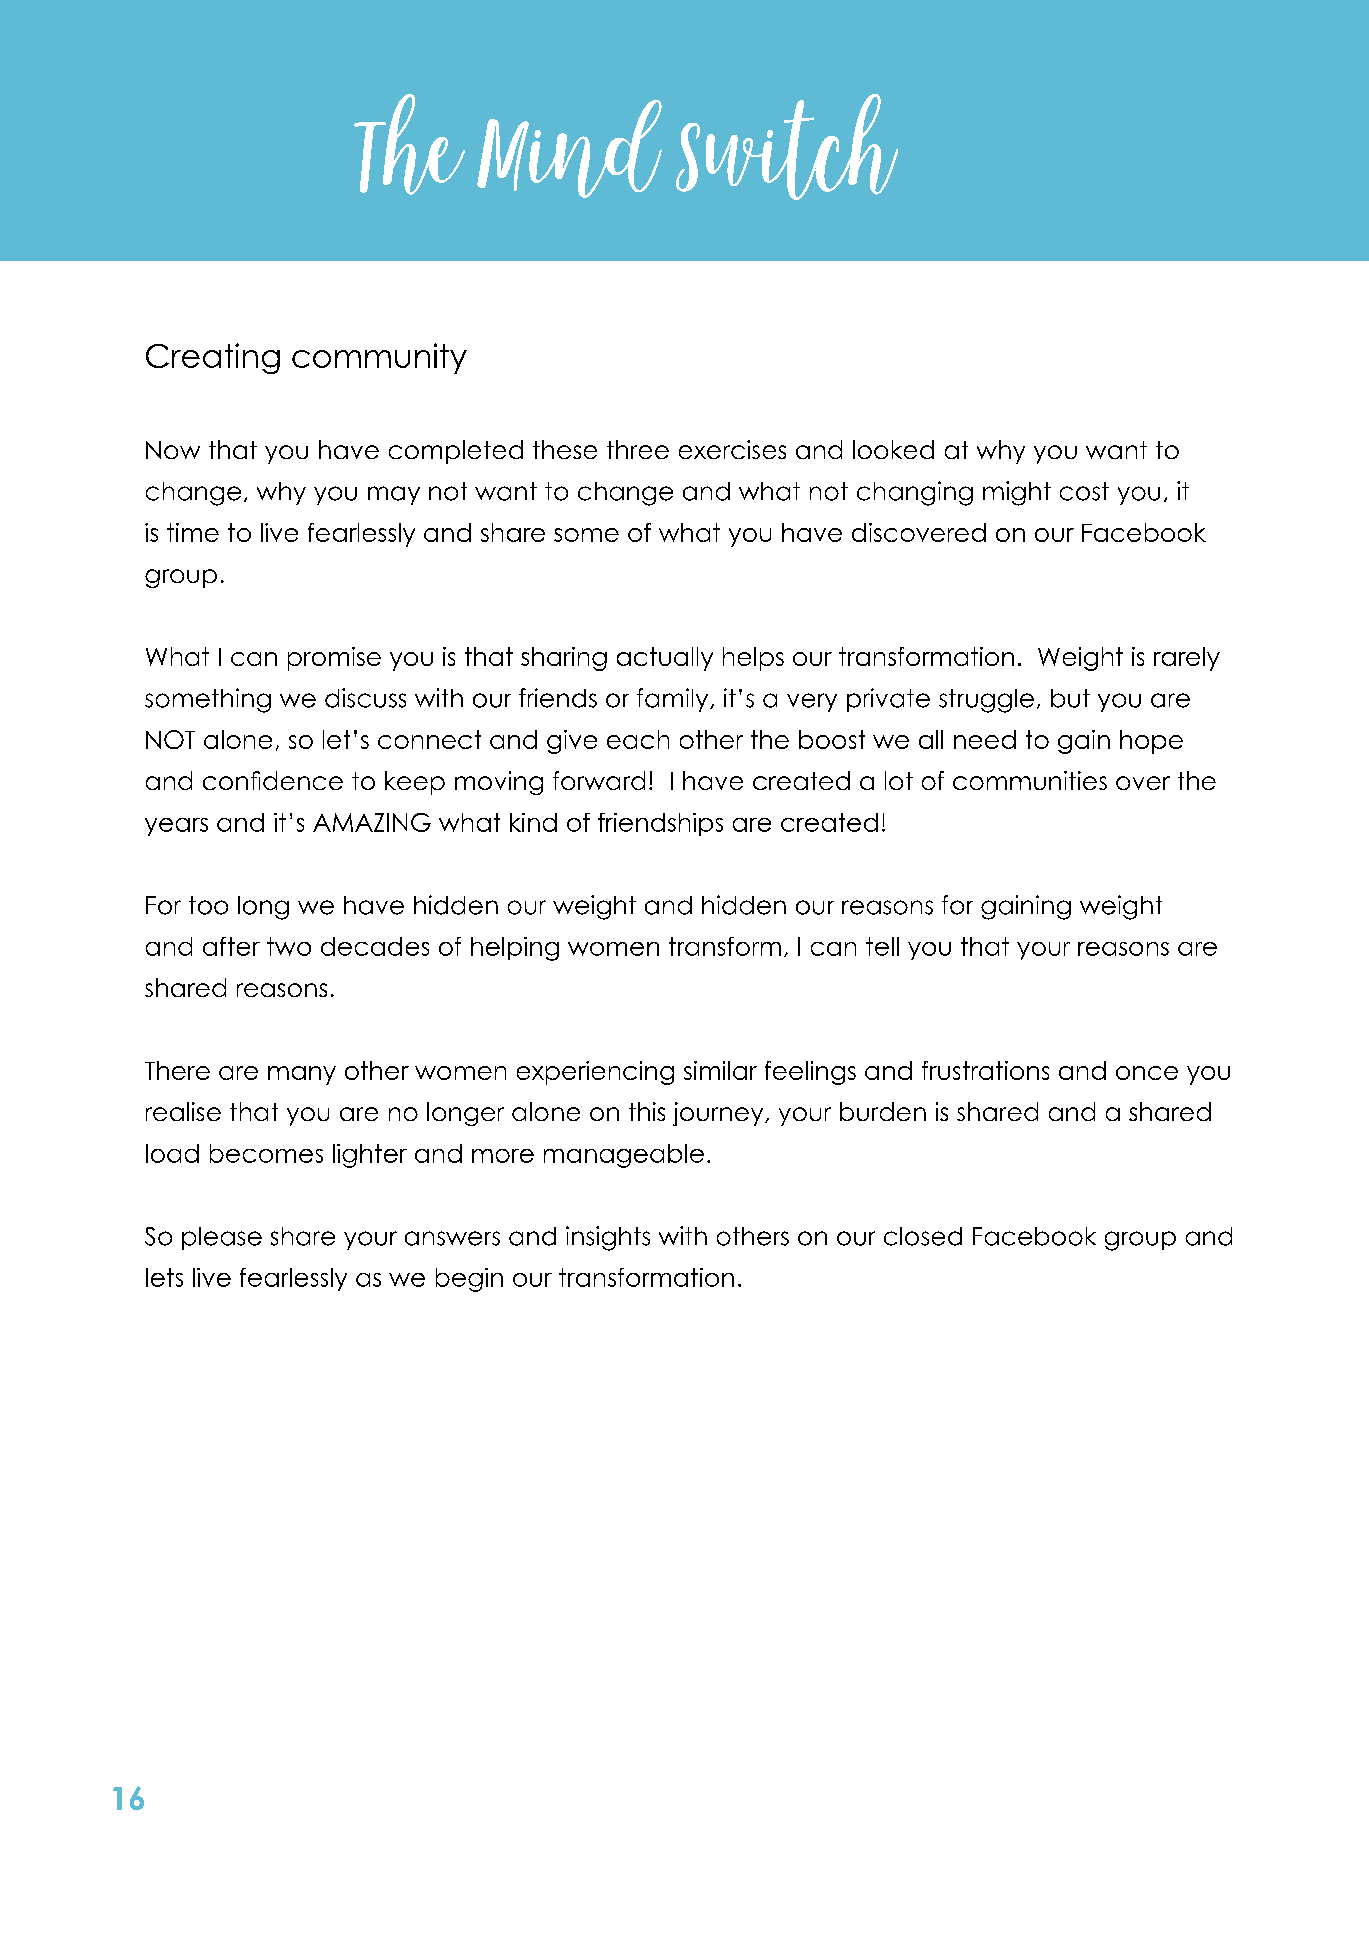 Image resolution: width=1369 pixels, height=1936 pixels. Describe the element at coordinates (569, 149) in the screenshot. I see `Mind` at that location.
